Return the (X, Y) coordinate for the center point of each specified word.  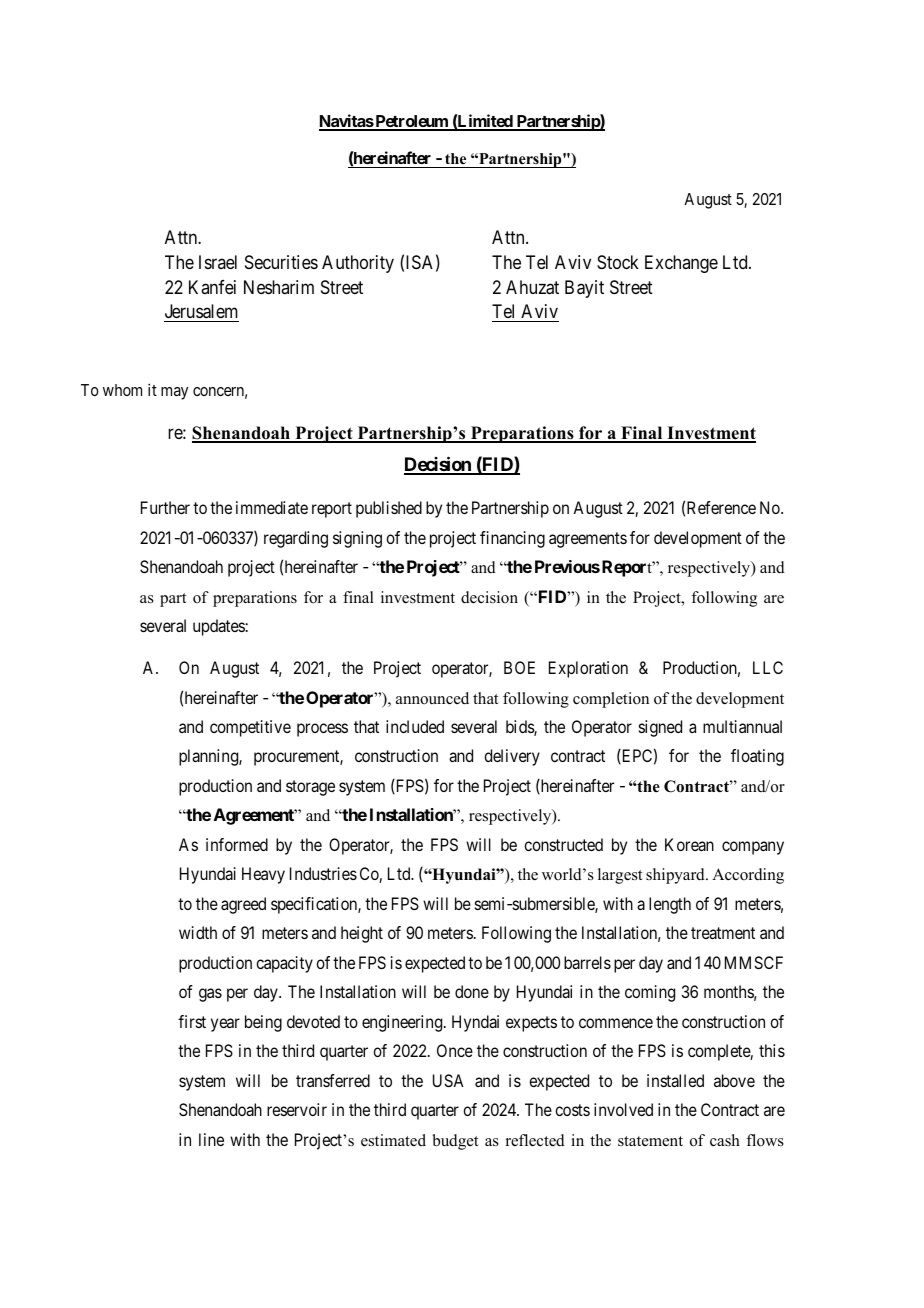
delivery (512, 757)
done (472, 991)
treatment (723, 933)
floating (757, 757)
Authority (358, 264)
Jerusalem (201, 311)
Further (165, 507)
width (198, 932)
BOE (519, 667)
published (389, 509)
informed (237, 844)
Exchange (681, 264)
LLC (768, 667)
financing (512, 539)
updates (219, 627)
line (211, 1139)
